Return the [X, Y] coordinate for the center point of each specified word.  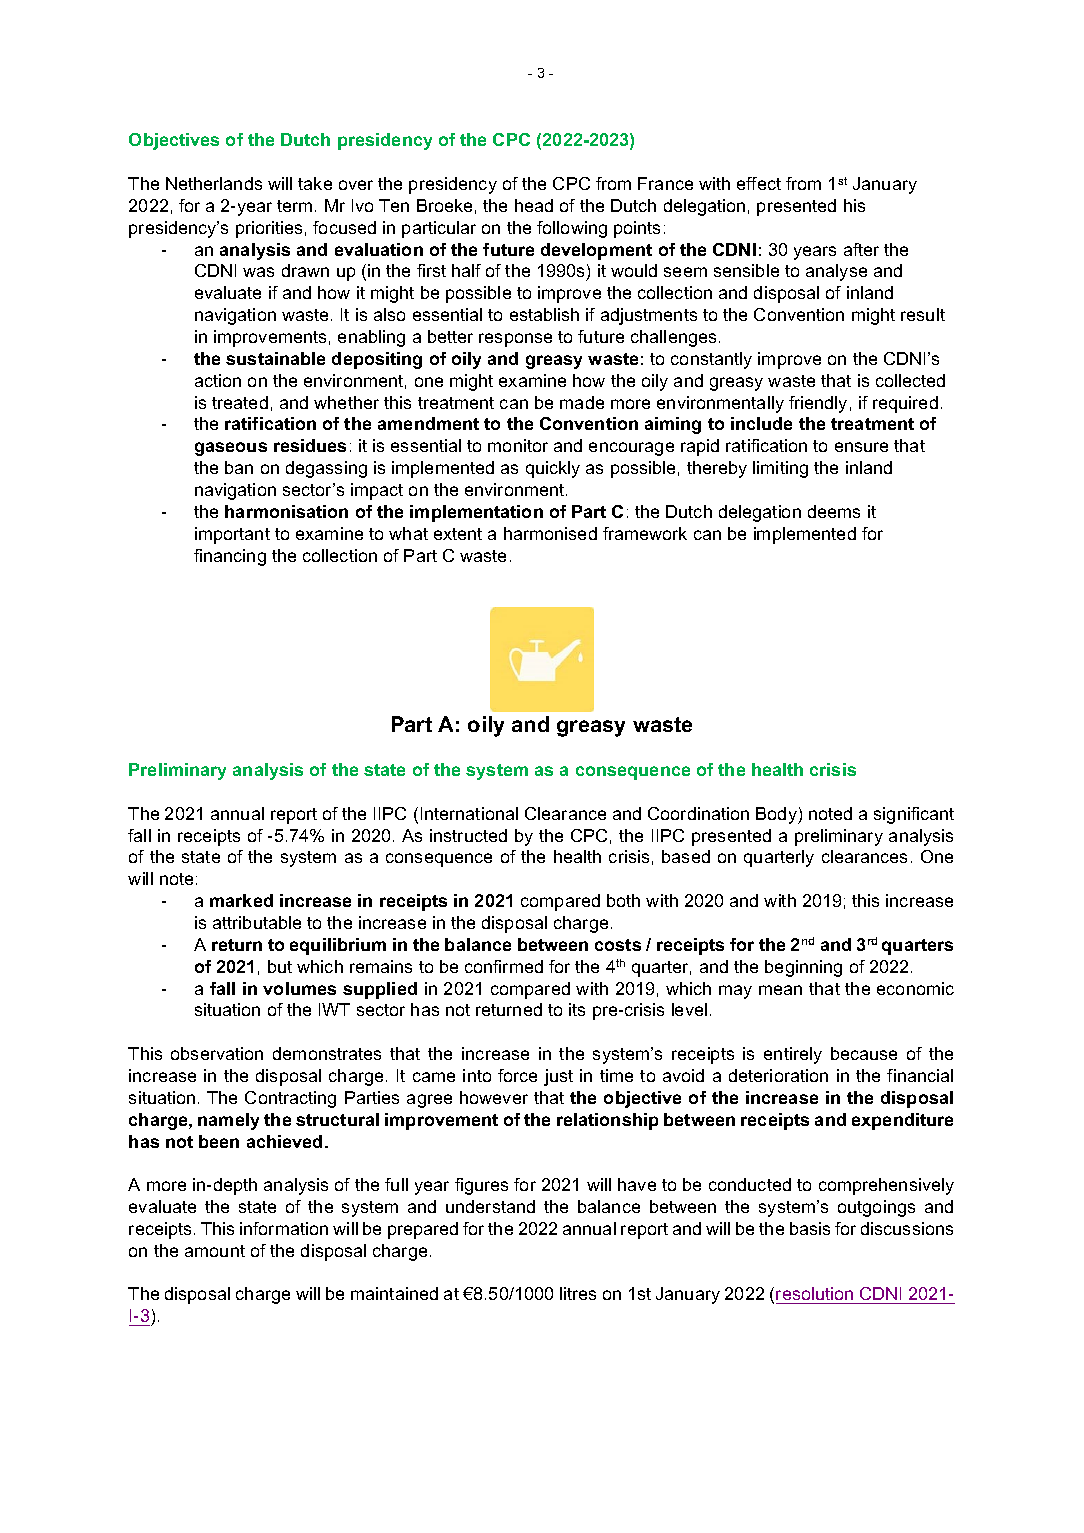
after [861, 249]
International [469, 813]
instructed [468, 835]
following [572, 229]
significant [914, 815]
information [284, 1228]
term [294, 206]
